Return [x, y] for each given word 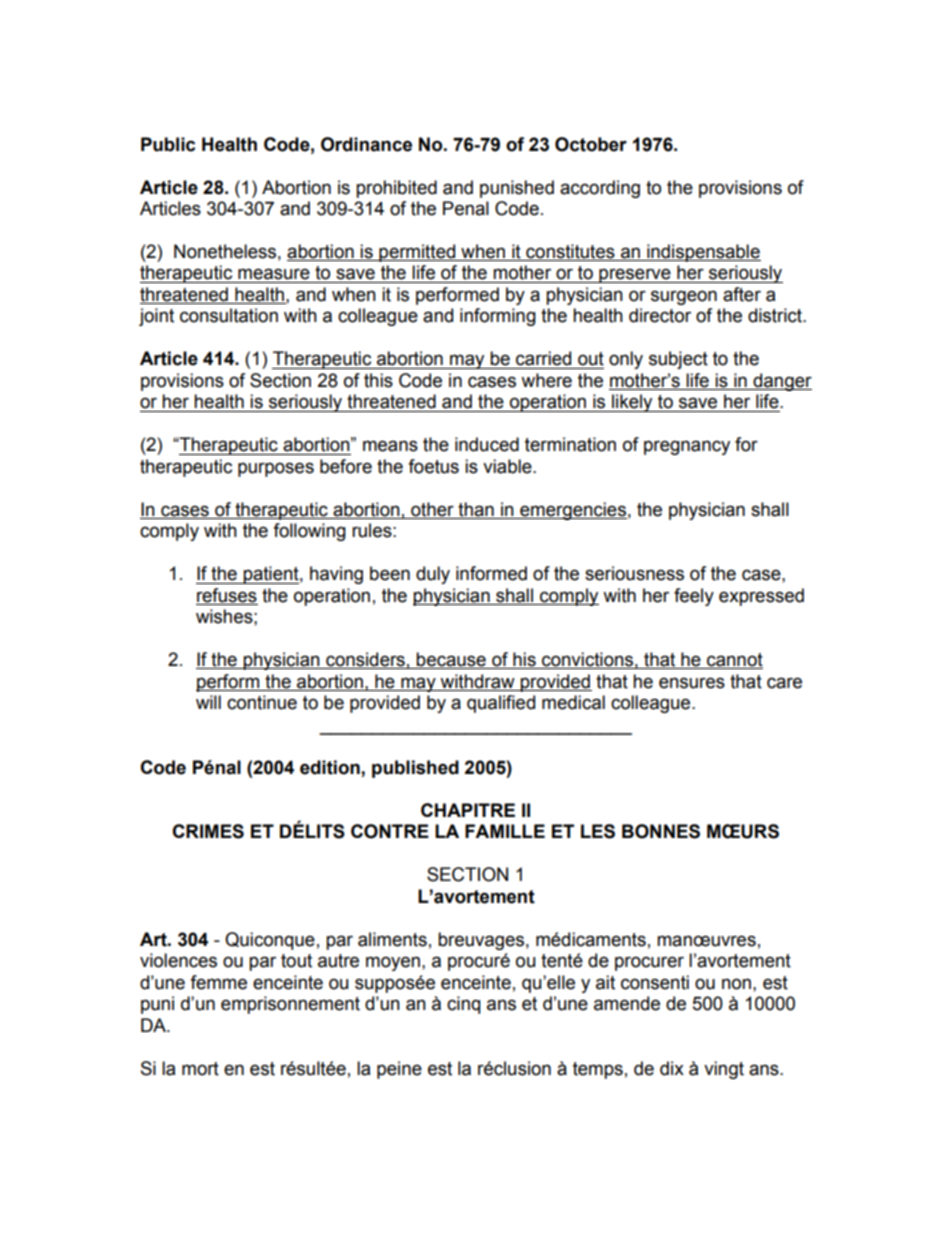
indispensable [703, 253]
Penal [466, 208]
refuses [227, 596]
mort [200, 1069]
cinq [463, 1005]
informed [491, 573]
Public [168, 144]
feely [694, 597]
